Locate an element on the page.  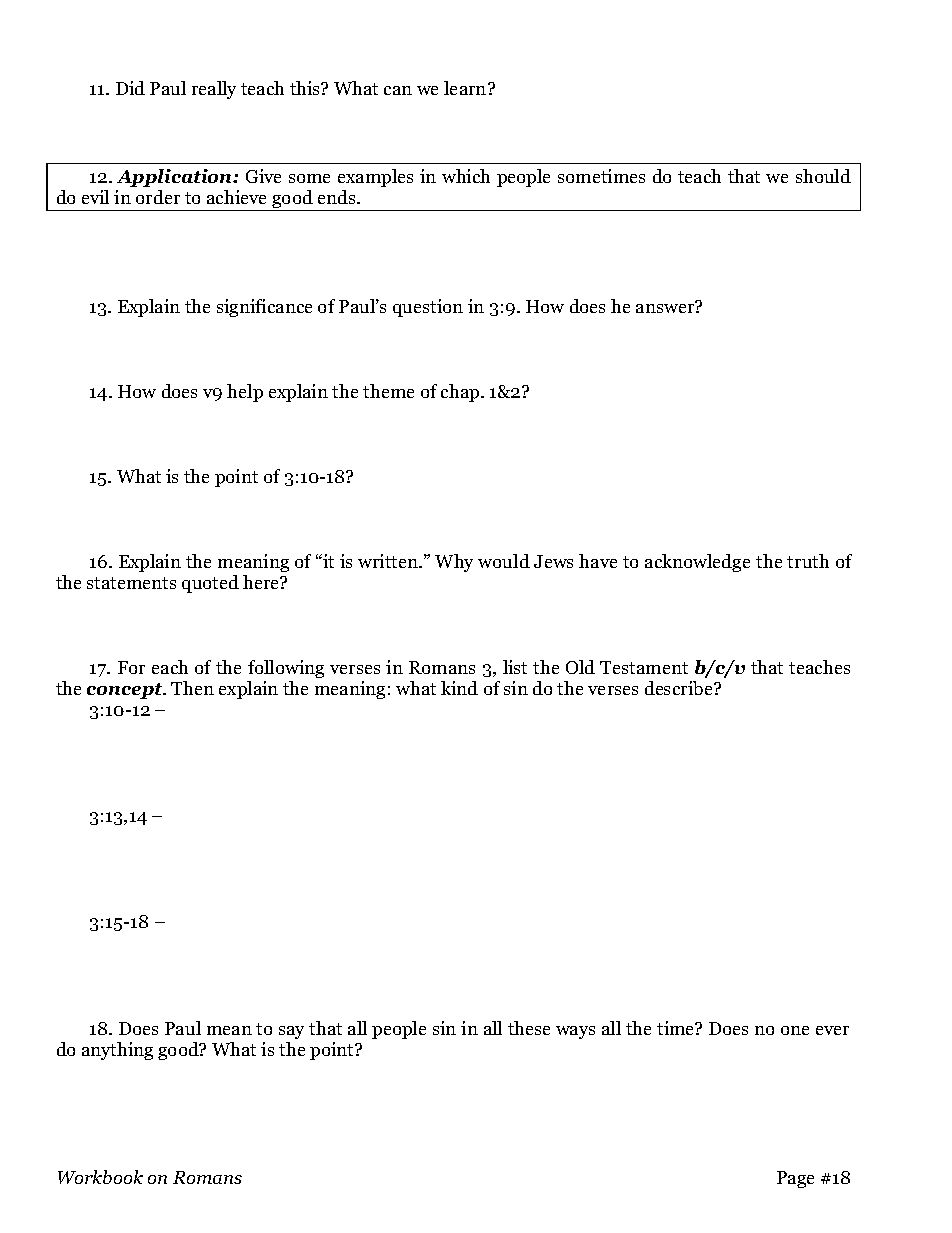
kind is located at coordinates (459, 688).
